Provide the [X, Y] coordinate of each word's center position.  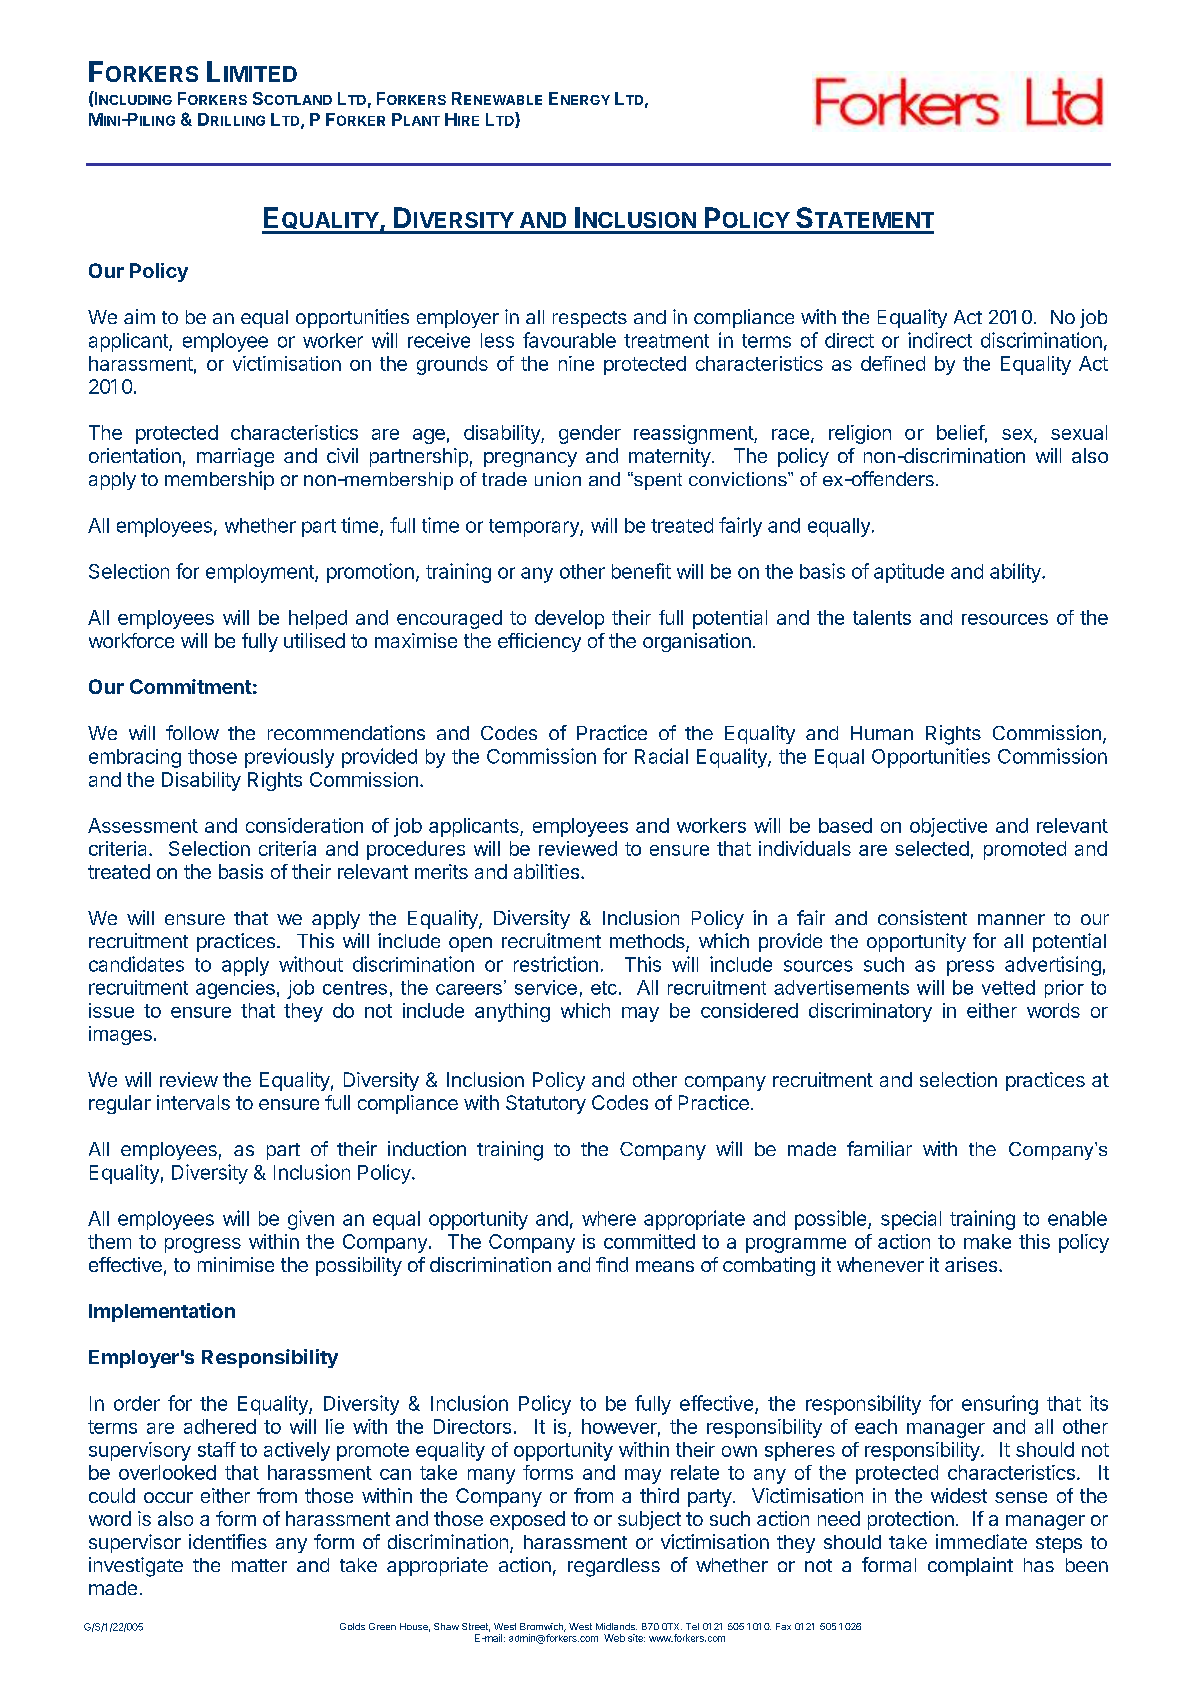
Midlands [616, 1626]
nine [576, 363]
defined [893, 363]
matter [259, 1565]
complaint [970, 1566]
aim [139, 316]
